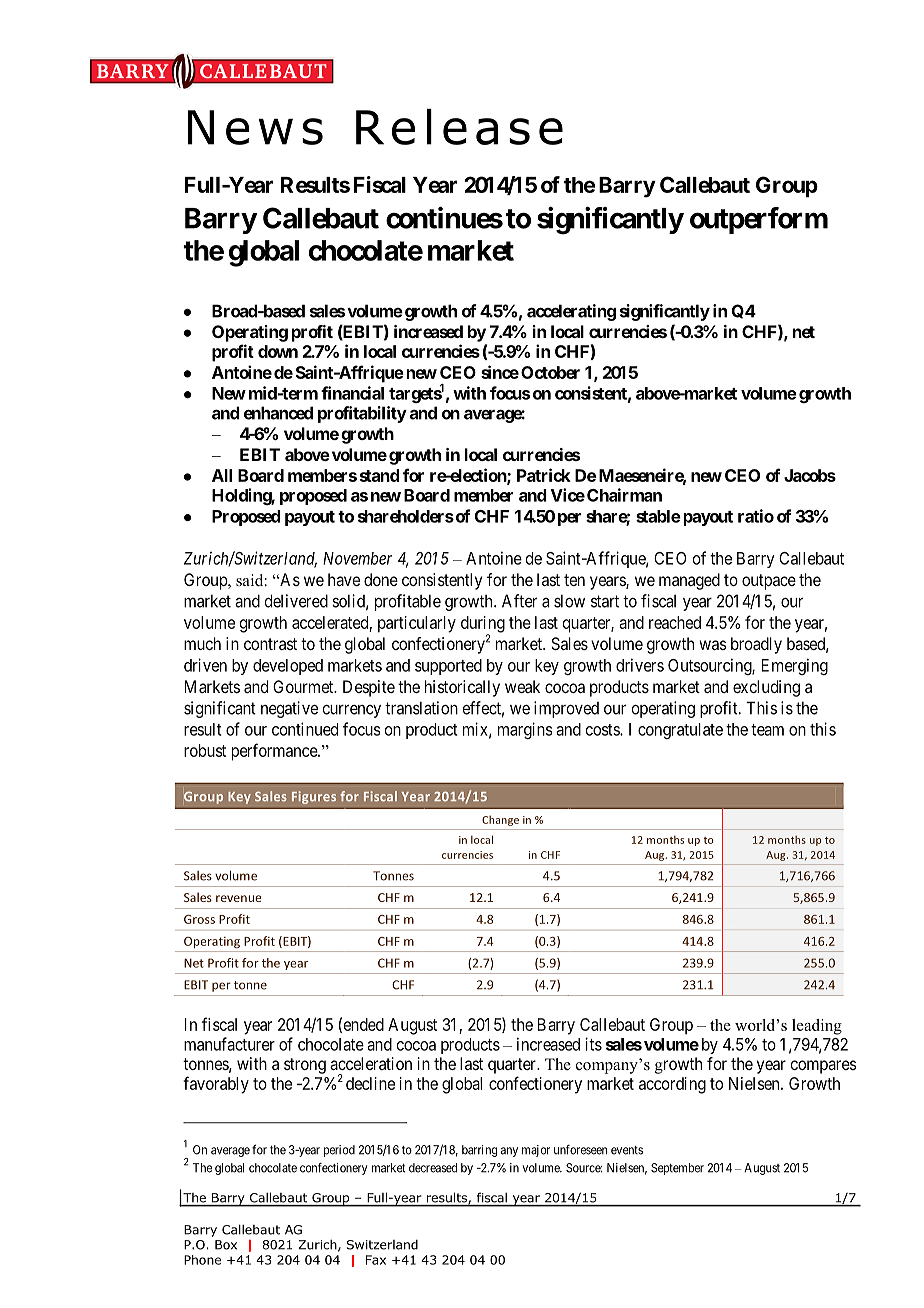 Image resolution: width=924 pixels, height=1308 pixels. Describe the element at coordinates (226, 1245) in the page. I see `Box` at that location.
